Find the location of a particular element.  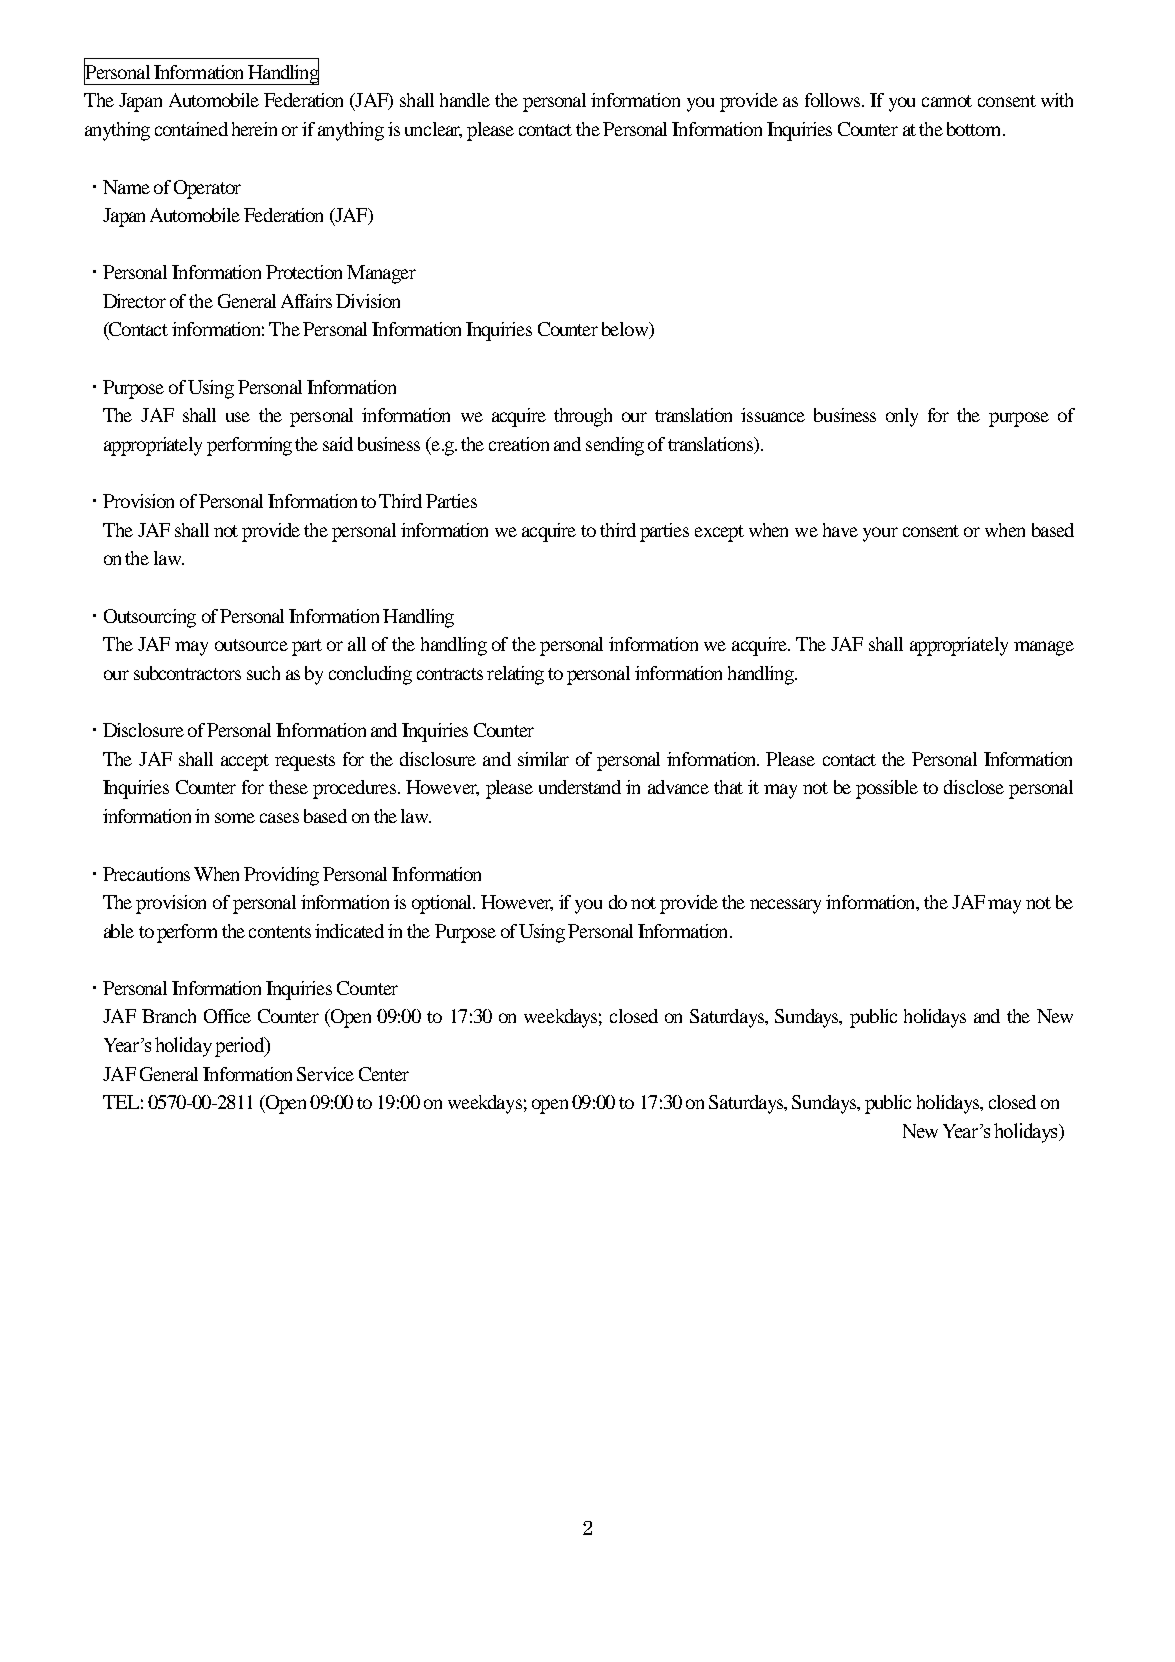

necessary is located at coordinates (785, 906).
